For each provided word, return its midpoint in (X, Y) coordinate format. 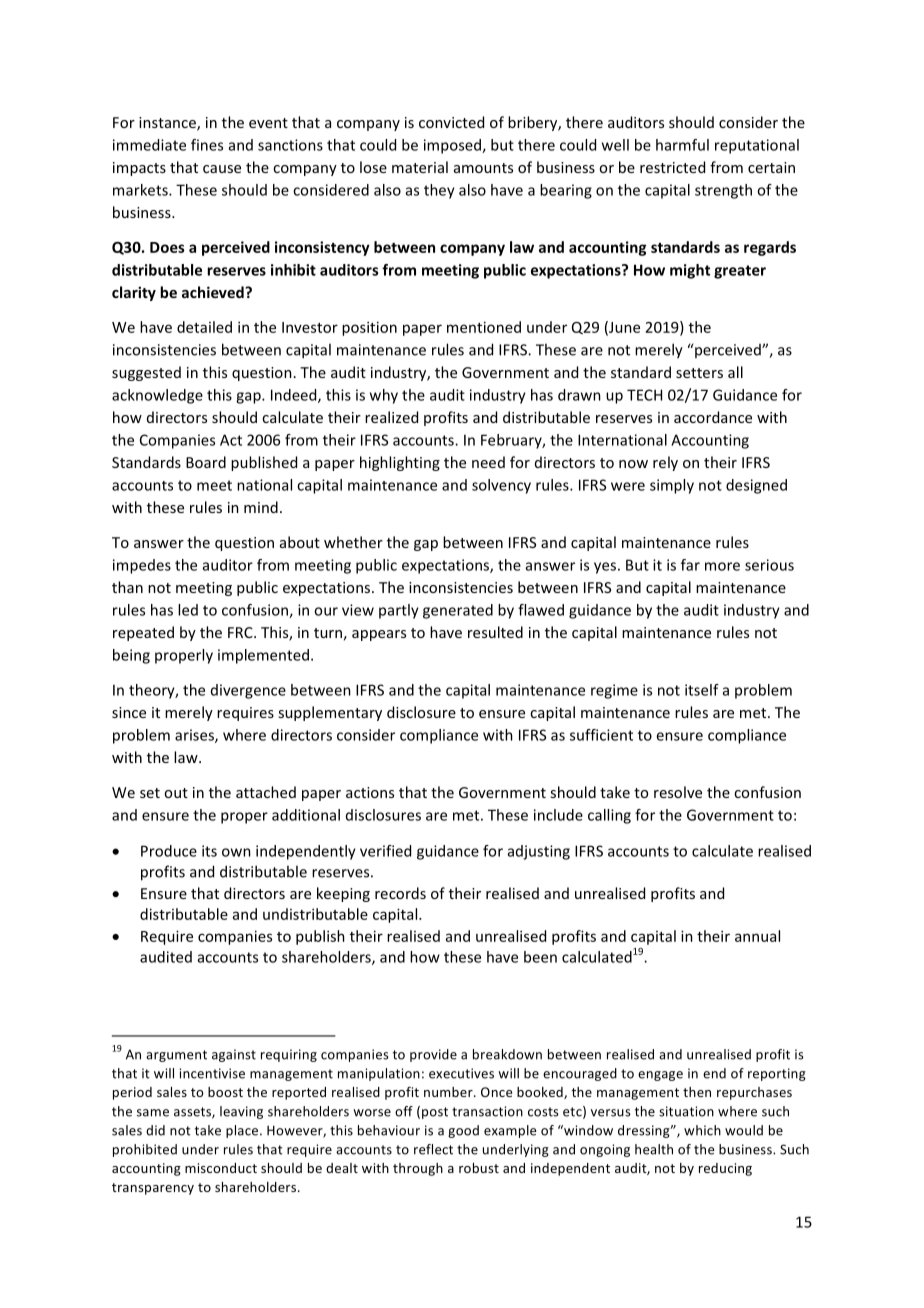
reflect (433, 1149)
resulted (495, 632)
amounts (483, 168)
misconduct (221, 1168)
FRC (241, 632)
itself (702, 690)
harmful (682, 145)
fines (207, 145)
